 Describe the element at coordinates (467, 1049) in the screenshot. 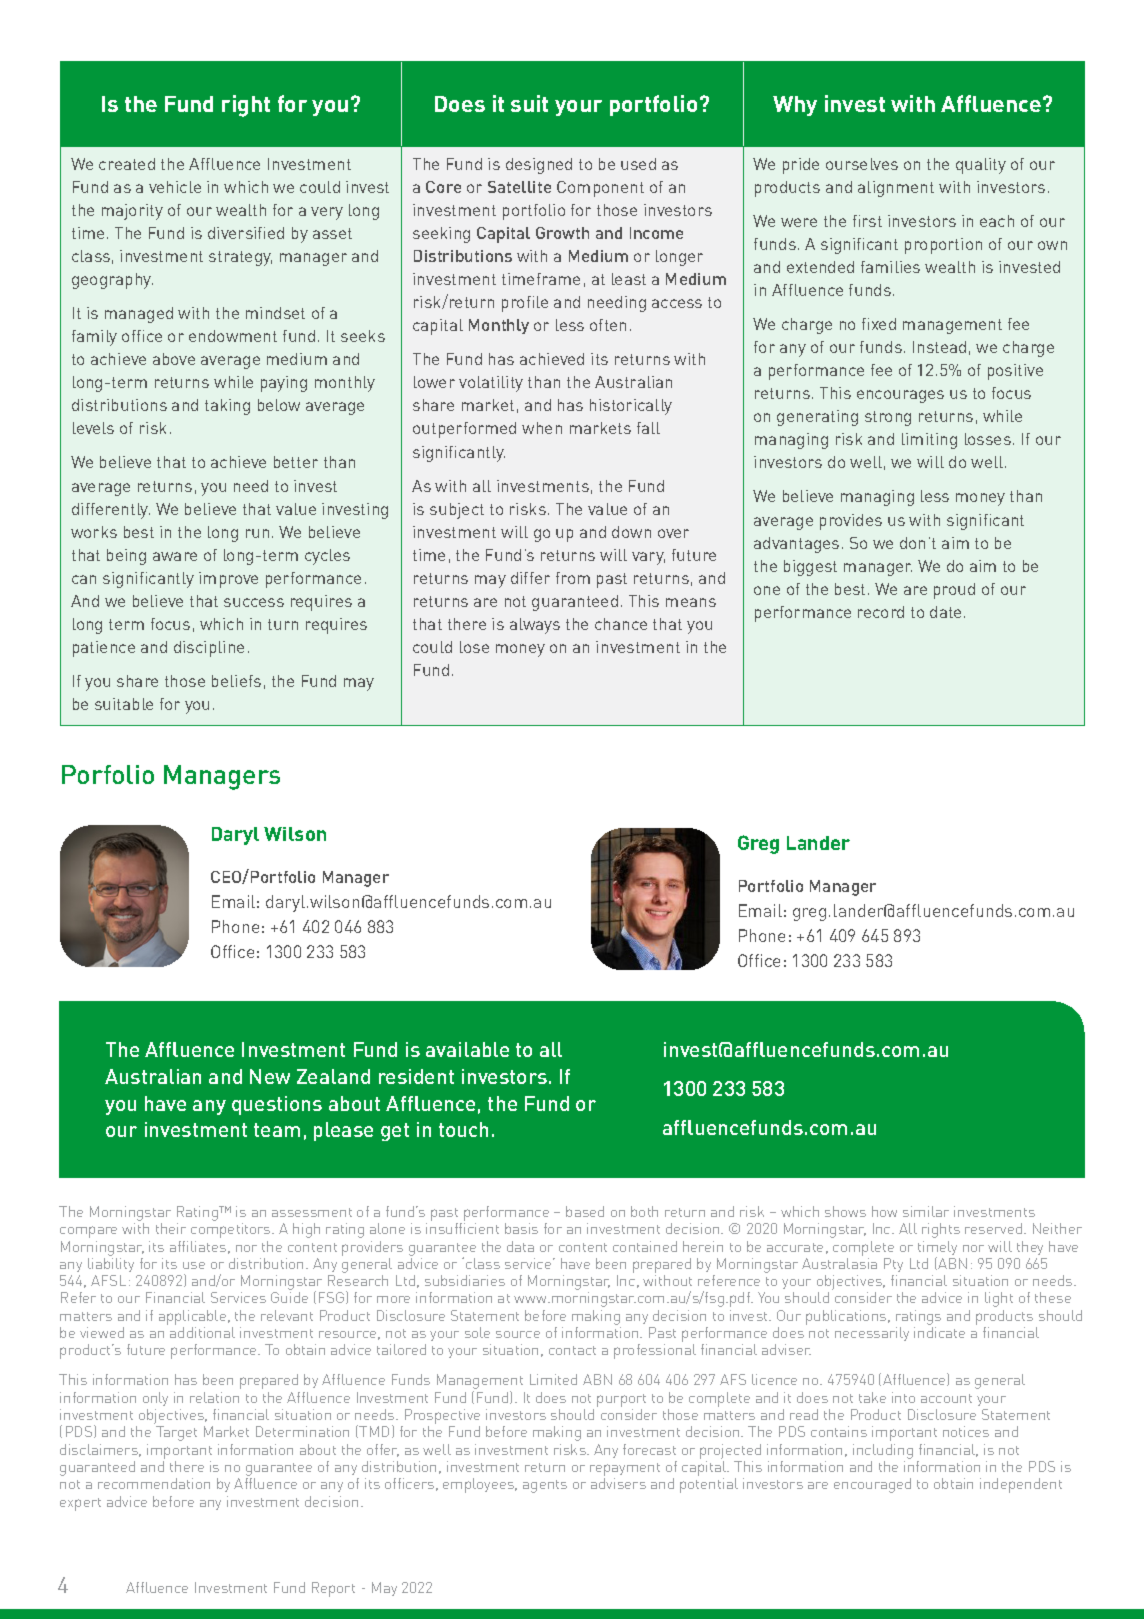

I see `available` at that location.
